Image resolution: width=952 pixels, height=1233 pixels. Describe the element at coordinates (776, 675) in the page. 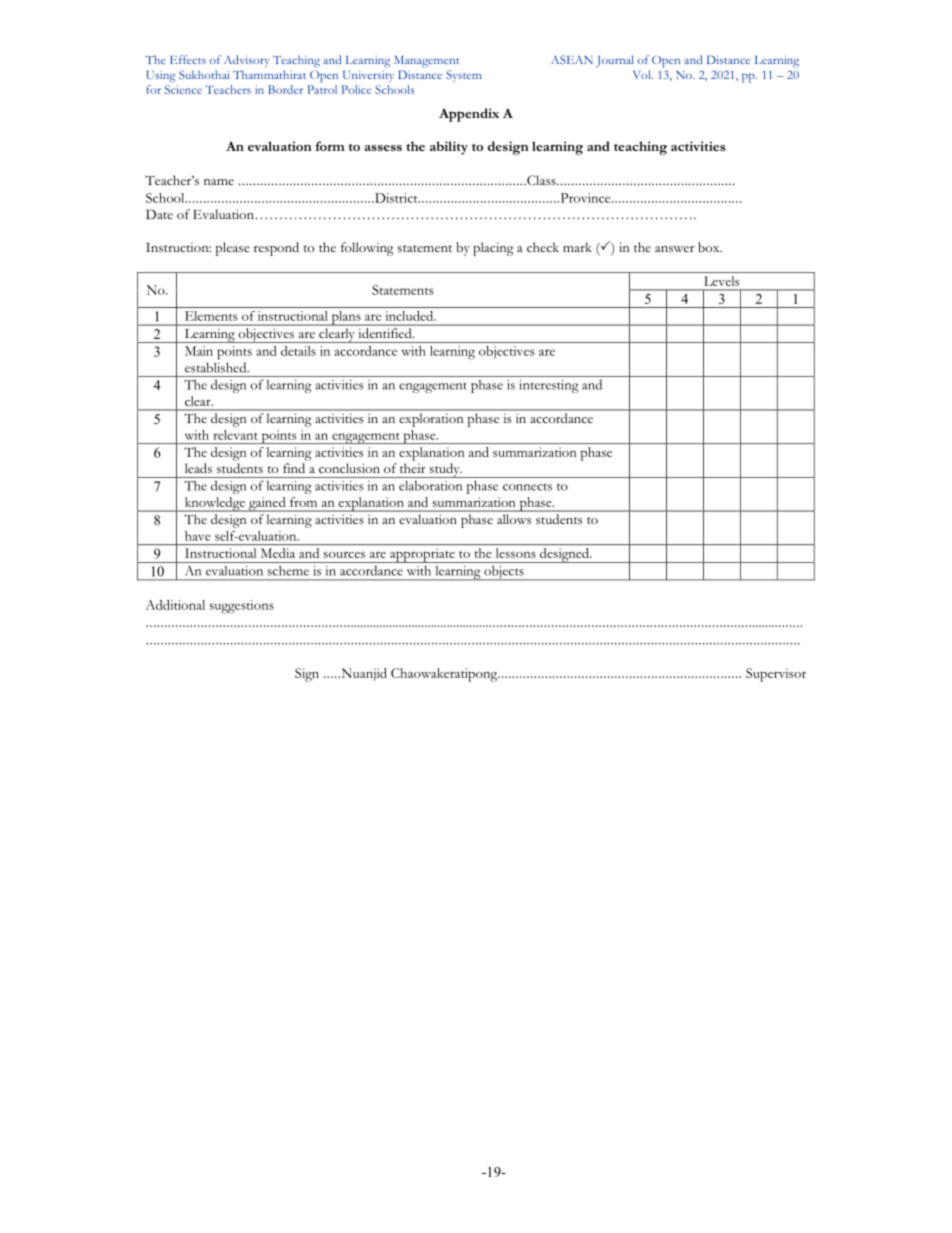

I see `Supervisor` at that location.
